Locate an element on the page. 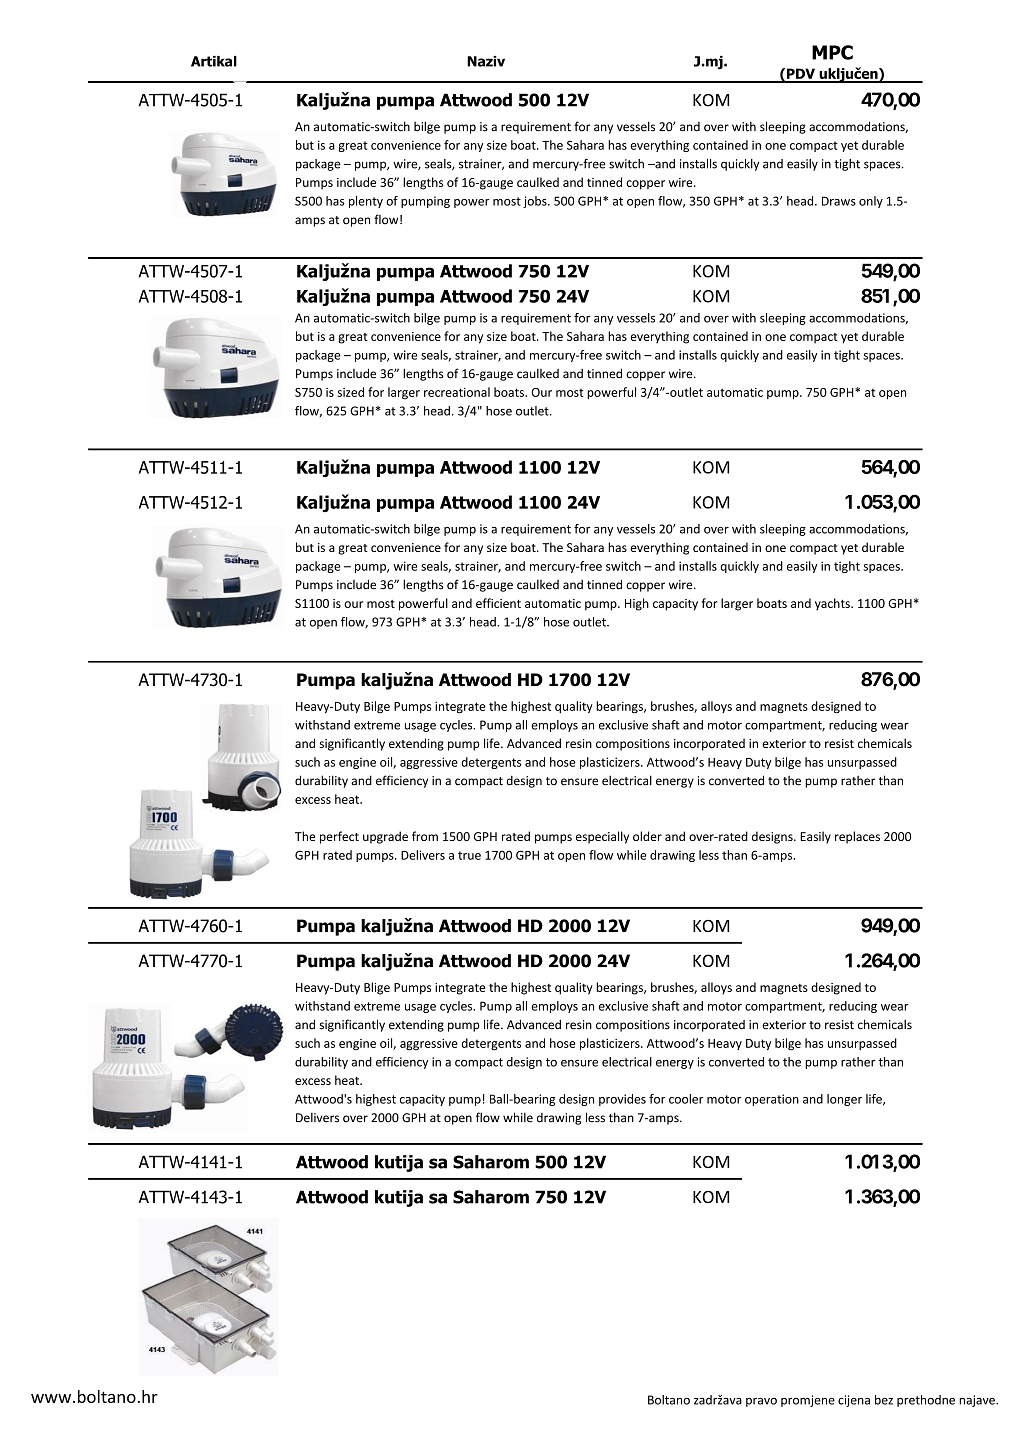 Image resolution: width=1025 pixels, height=1450 pixels. replaces is located at coordinates (857, 837).
